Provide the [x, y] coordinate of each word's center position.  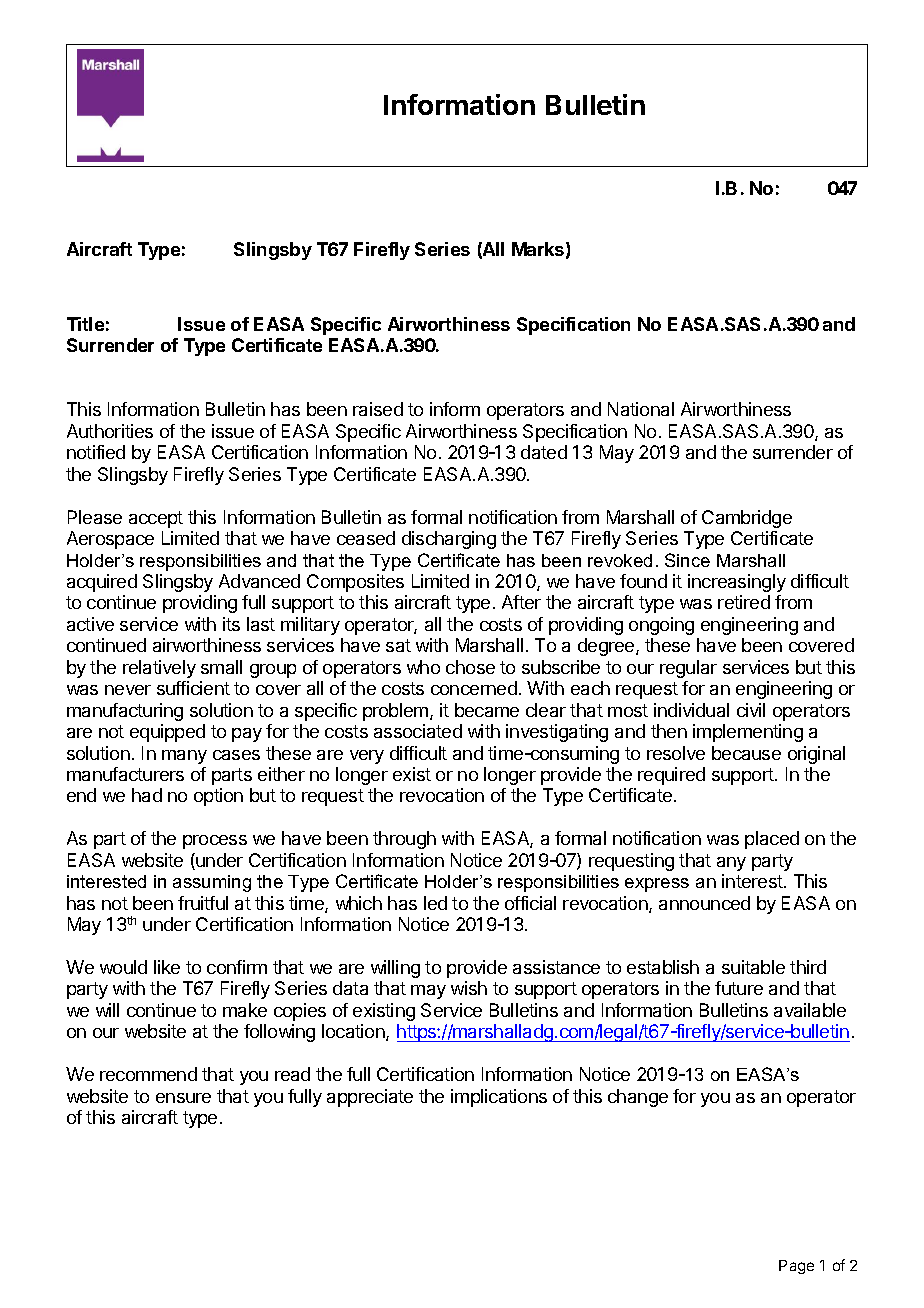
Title [85, 324]
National [641, 409]
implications [499, 1098]
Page [796, 1267]
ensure [183, 1098]
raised [378, 409]
